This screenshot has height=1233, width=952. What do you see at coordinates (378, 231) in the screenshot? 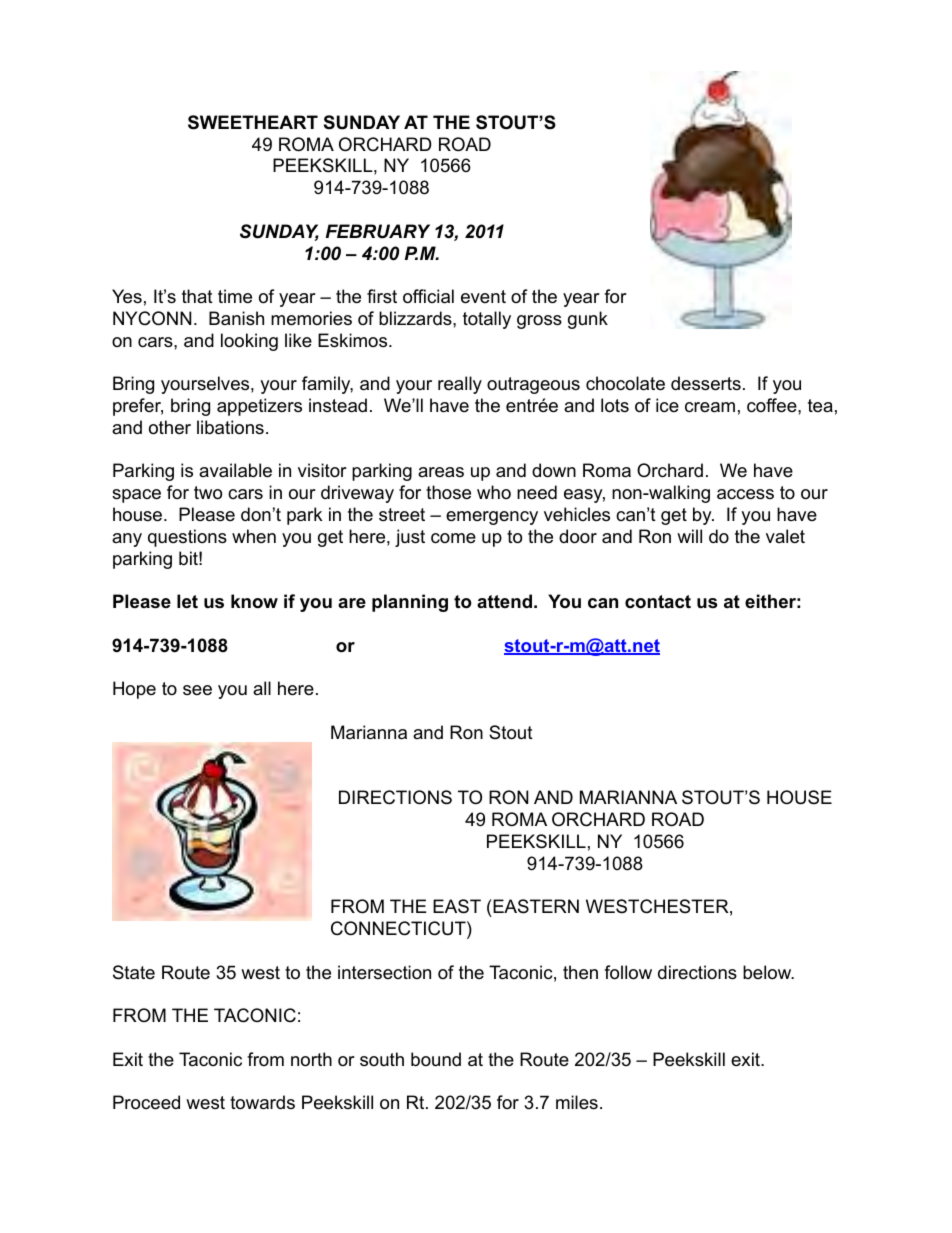
I see `FEBRUARY` at bounding box center [378, 231].
